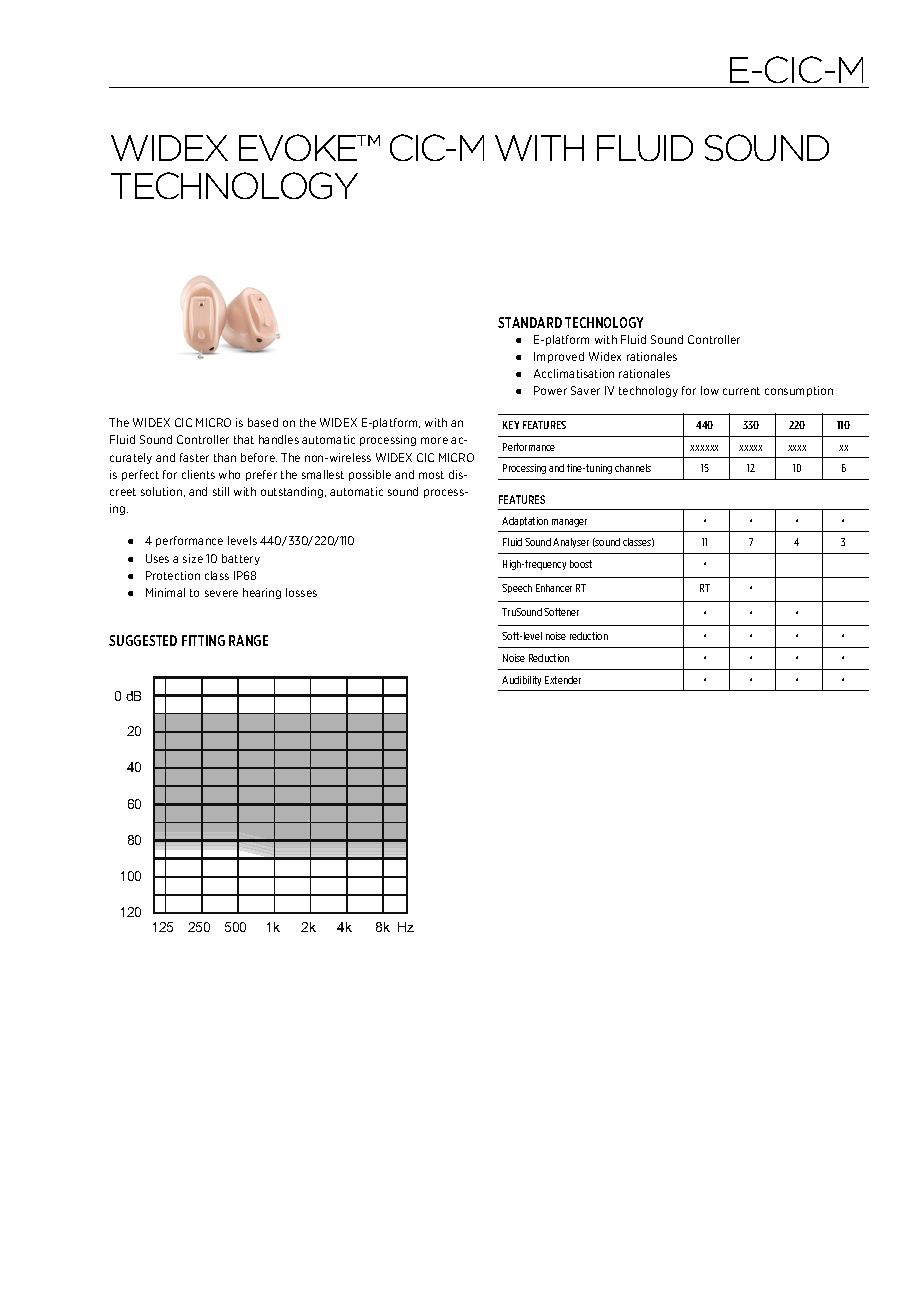  What do you see at coordinates (299, 147) in the screenshot?
I see `EVOKE` at bounding box center [299, 147].
